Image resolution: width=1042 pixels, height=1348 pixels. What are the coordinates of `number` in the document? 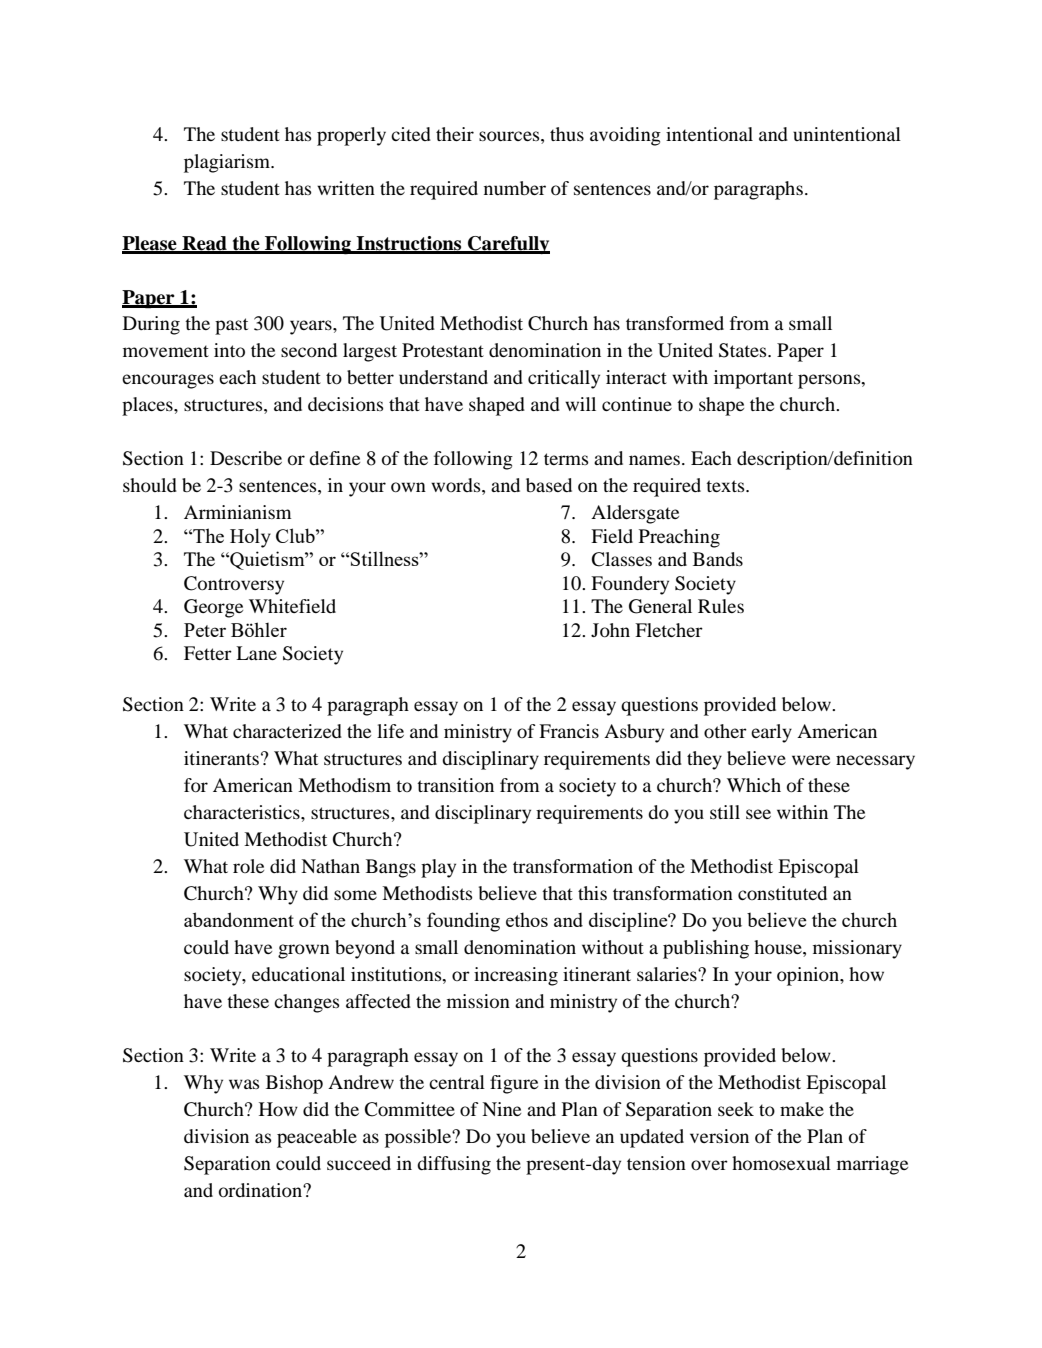 It's located at (515, 188).
